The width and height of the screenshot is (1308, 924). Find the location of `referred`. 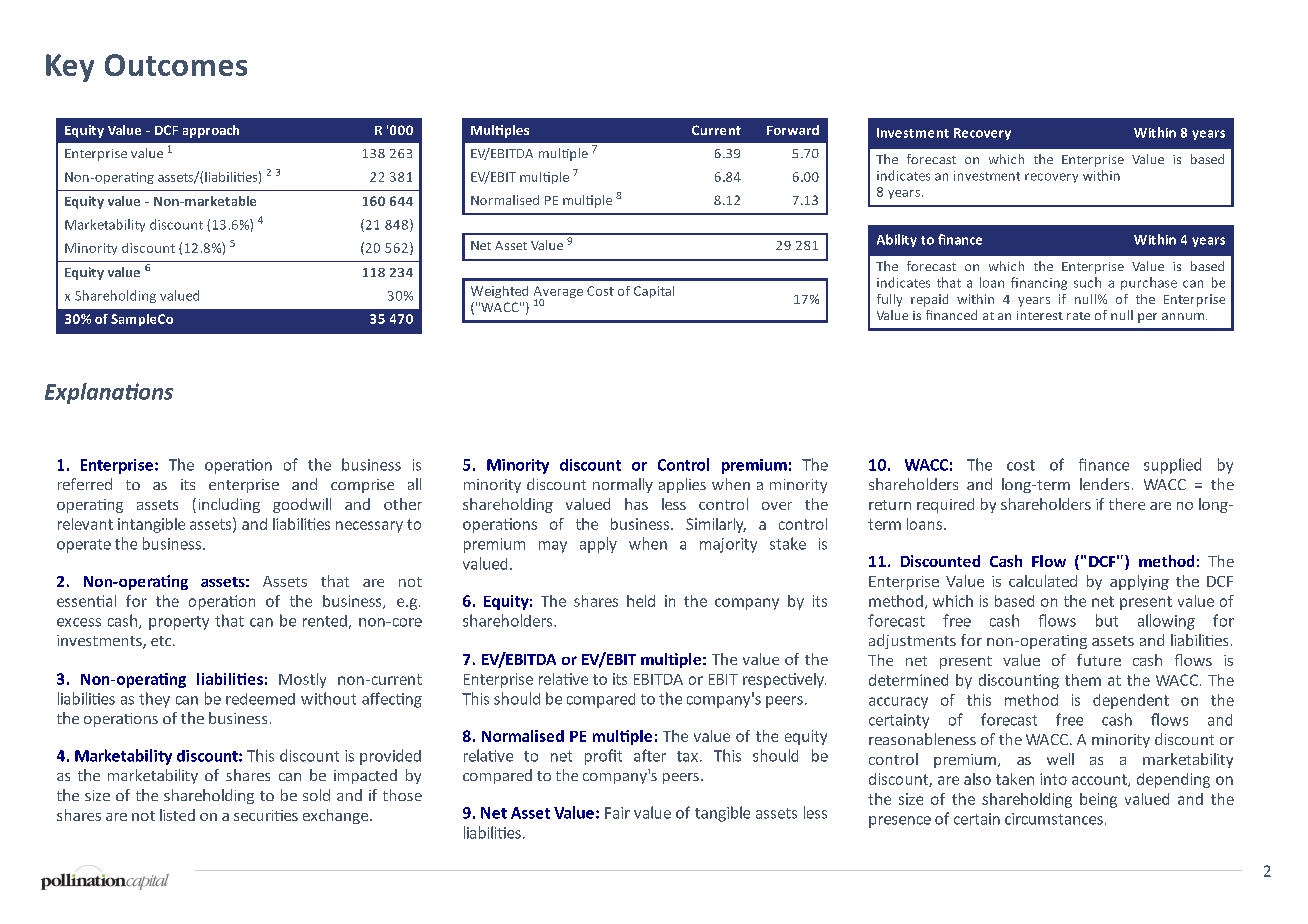

referred is located at coordinates (85, 484).
